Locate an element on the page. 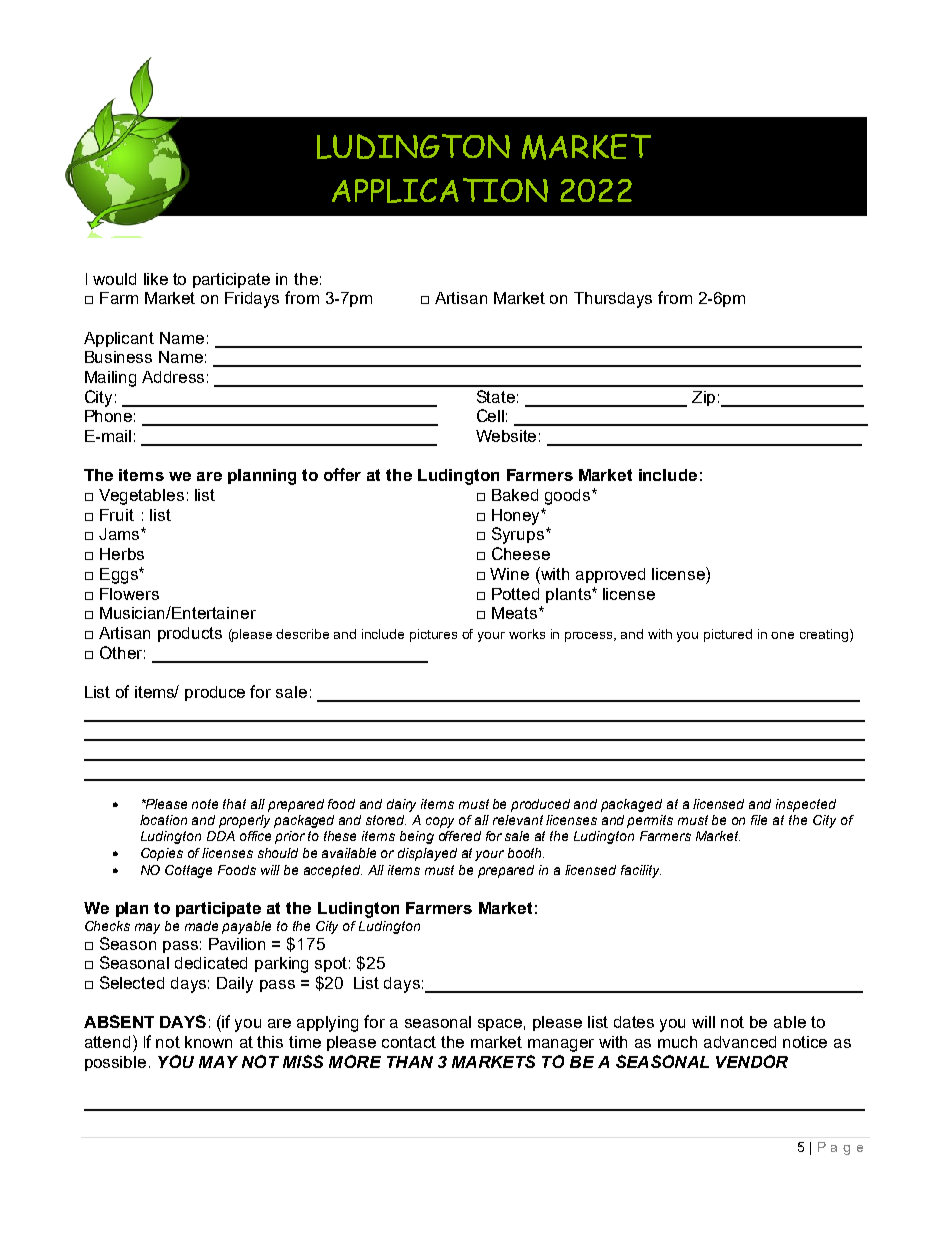 The height and width of the document is (1233, 952). goods is located at coordinates (569, 497).
